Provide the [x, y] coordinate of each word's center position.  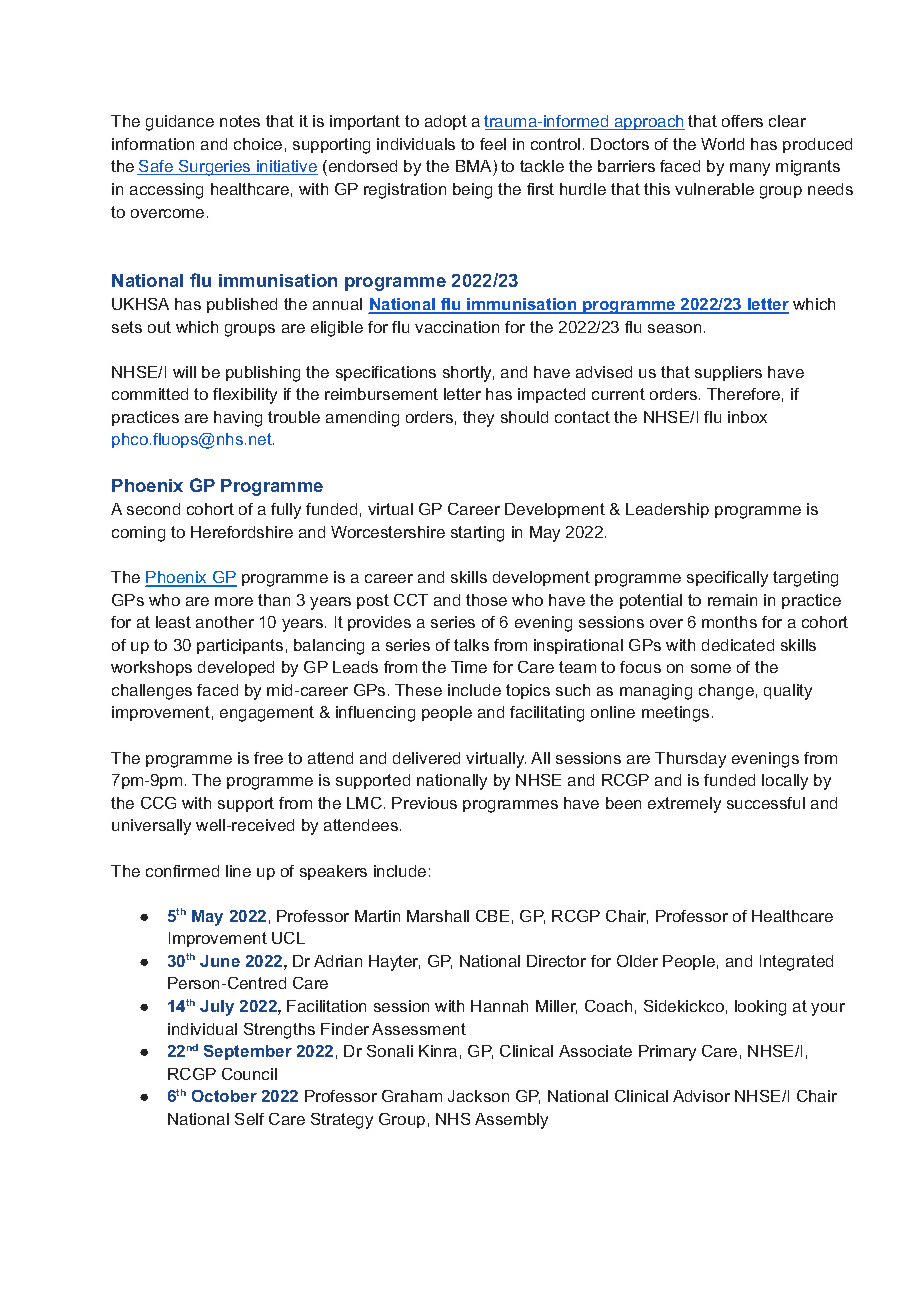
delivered [426, 758]
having [238, 419]
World [722, 144]
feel [493, 144]
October [224, 1096]
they [478, 419]
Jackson [478, 1096]
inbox [747, 417]
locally [785, 782]
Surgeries [215, 168]
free [268, 758]
